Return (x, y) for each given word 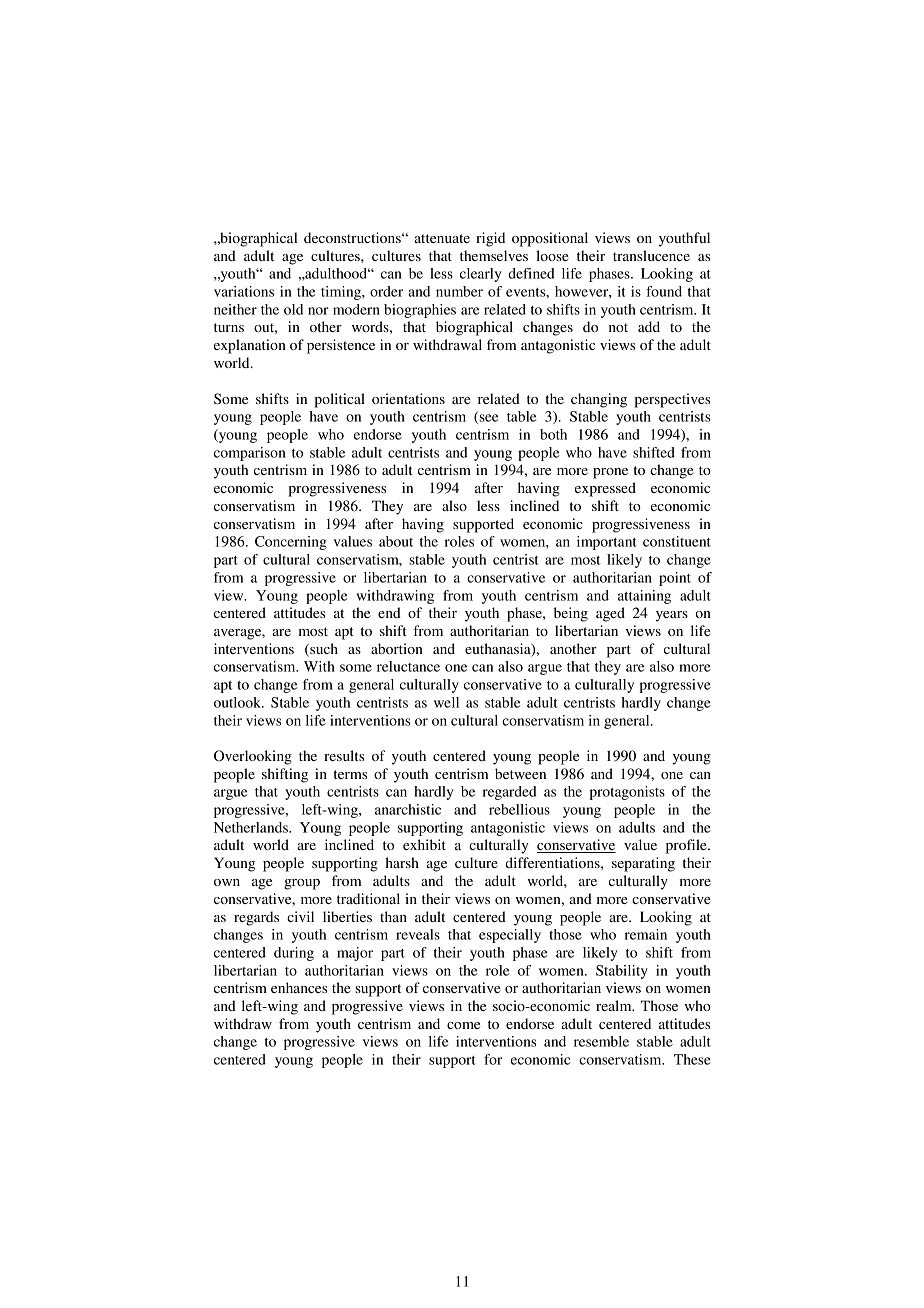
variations (244, 291)
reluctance (408, 666)
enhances (299, 987)
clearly (480, 275)
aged (610, 614)
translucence (651, 255)
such (323, 649)
